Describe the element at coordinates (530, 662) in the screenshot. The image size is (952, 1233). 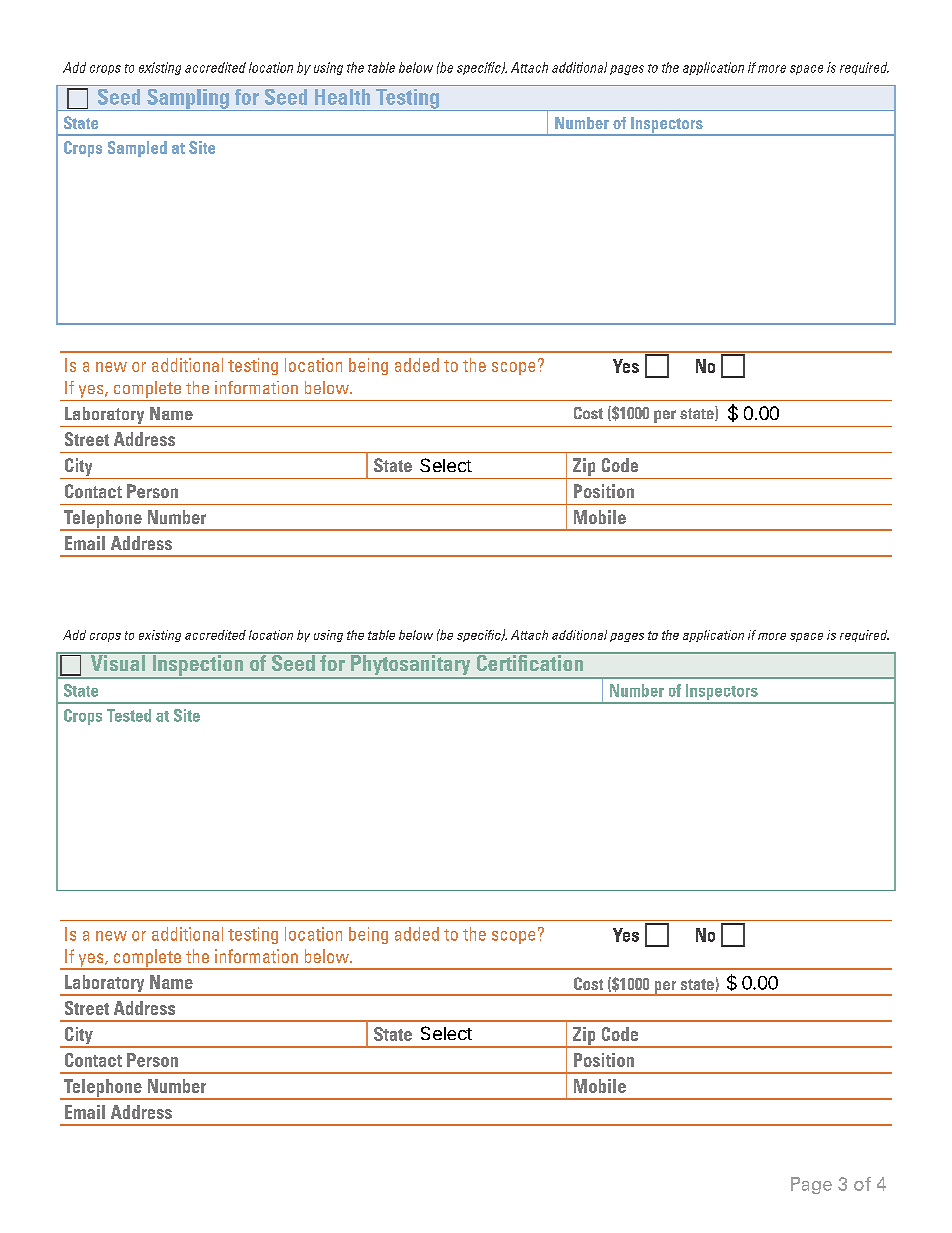
I see `Certification` at that location.
